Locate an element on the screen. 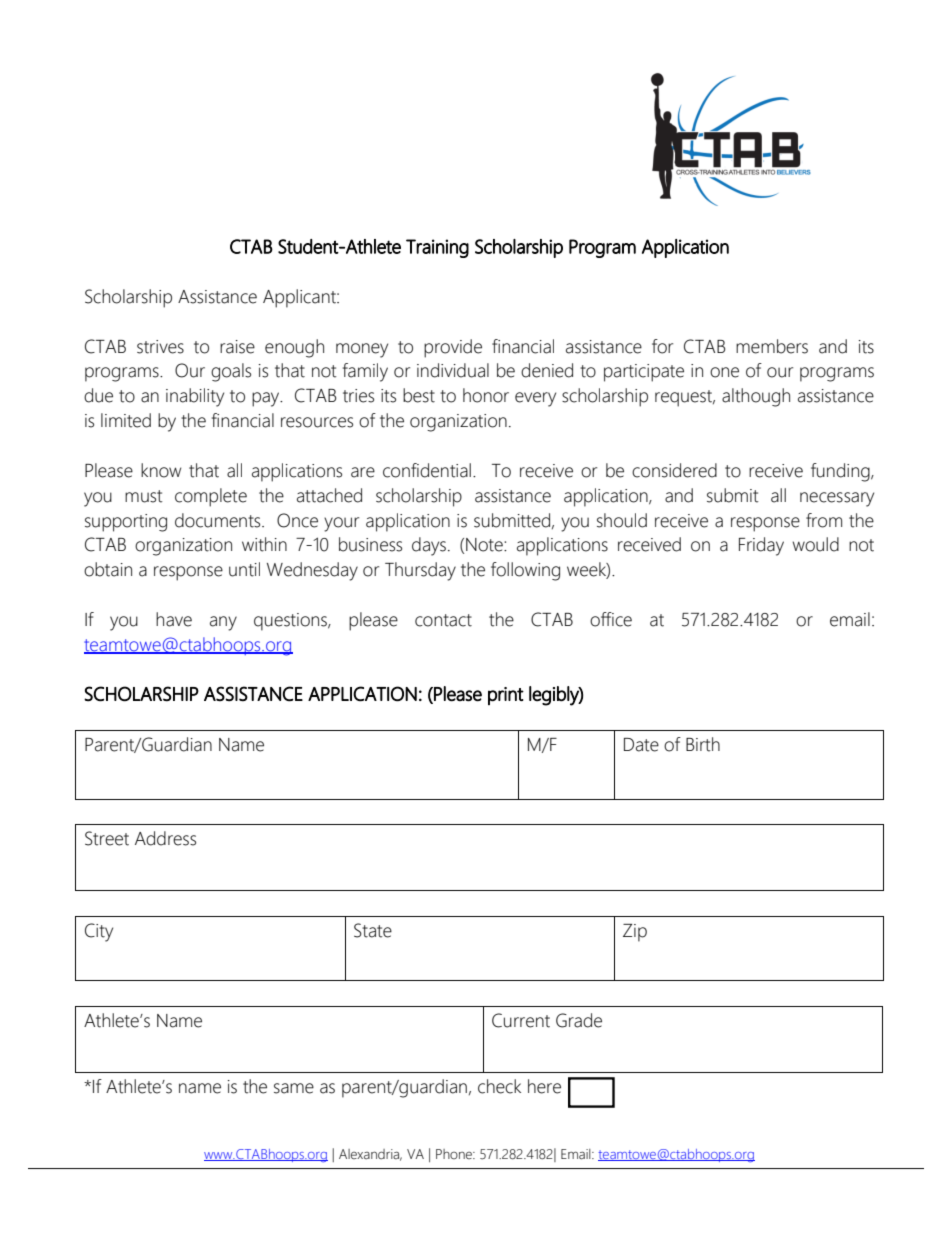 The width and height of the screenshot is (952, 1233). State is located at coordinates (373, 930).
